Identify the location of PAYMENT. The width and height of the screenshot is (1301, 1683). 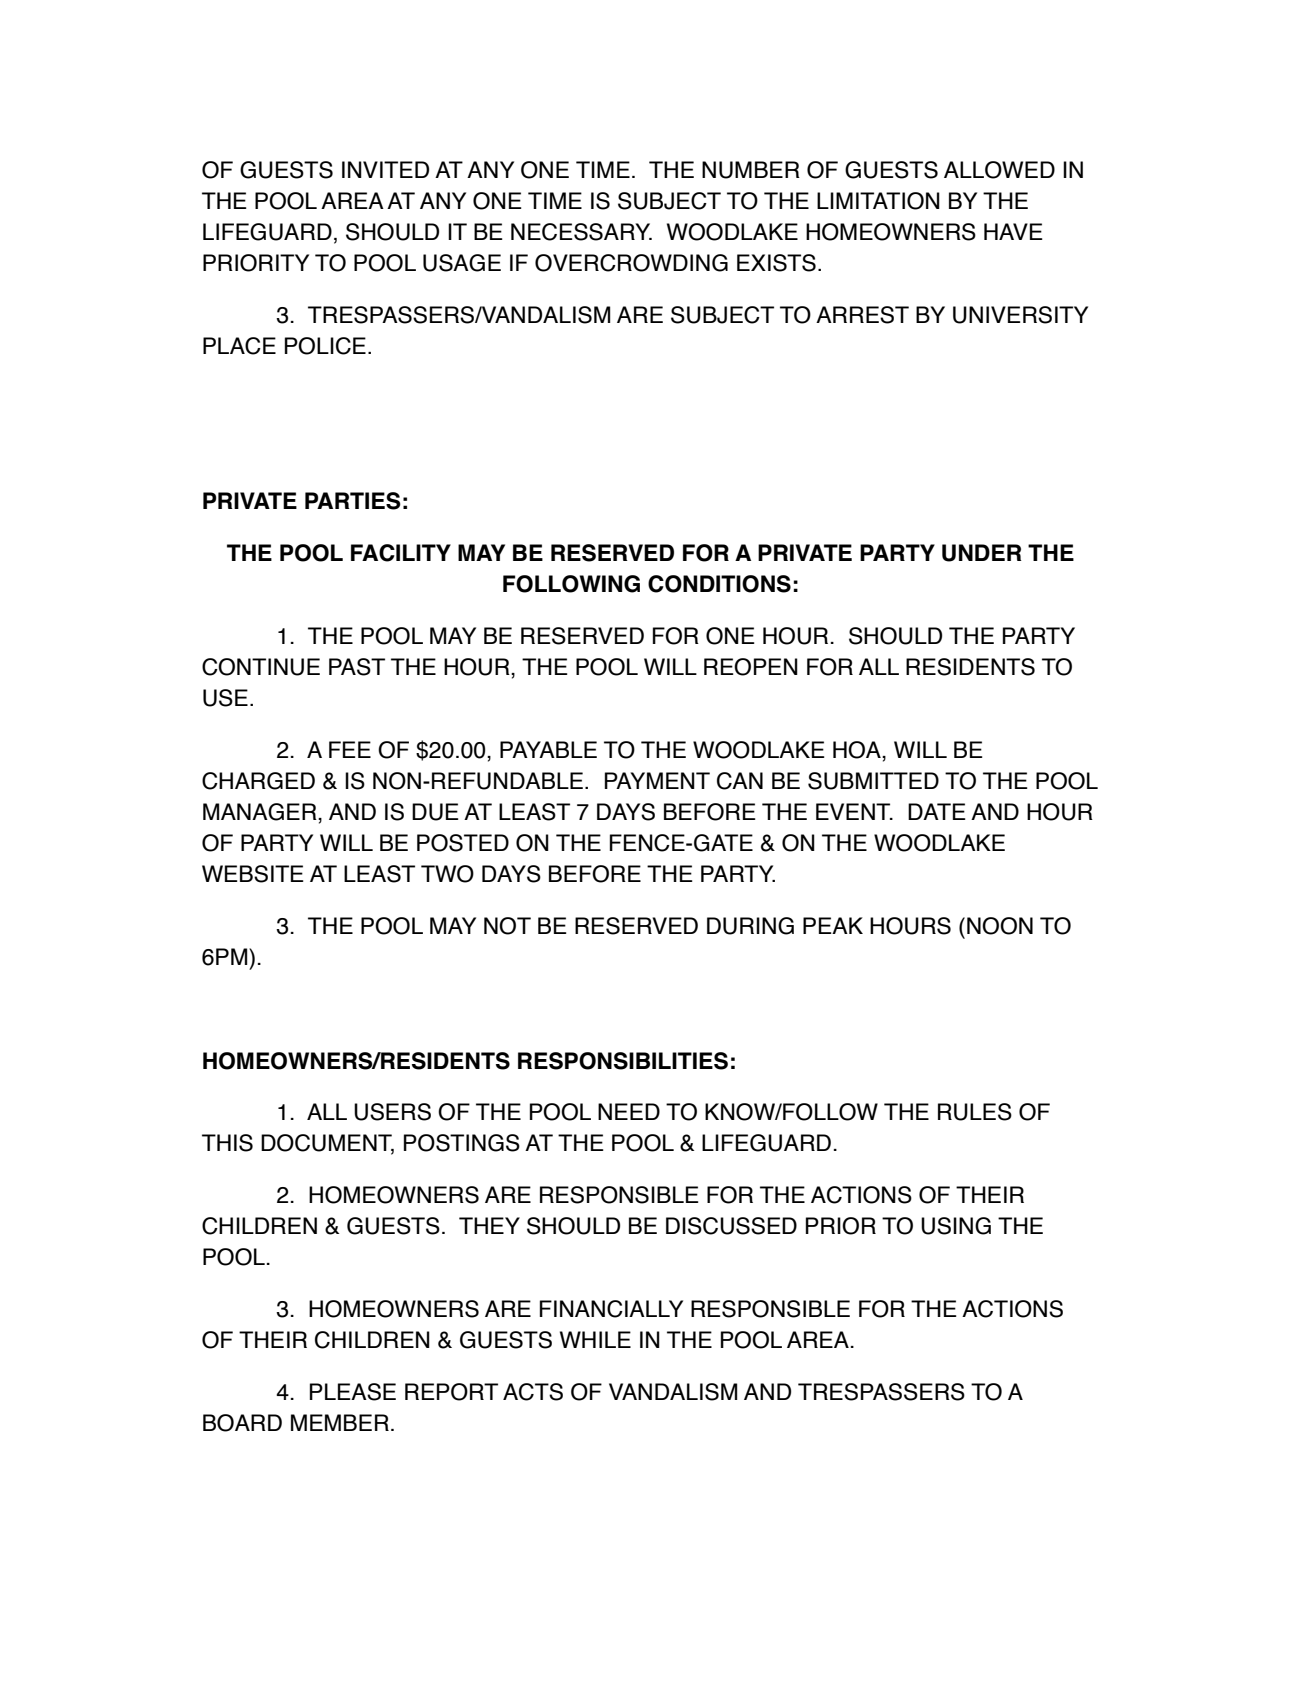
(657, 780).
